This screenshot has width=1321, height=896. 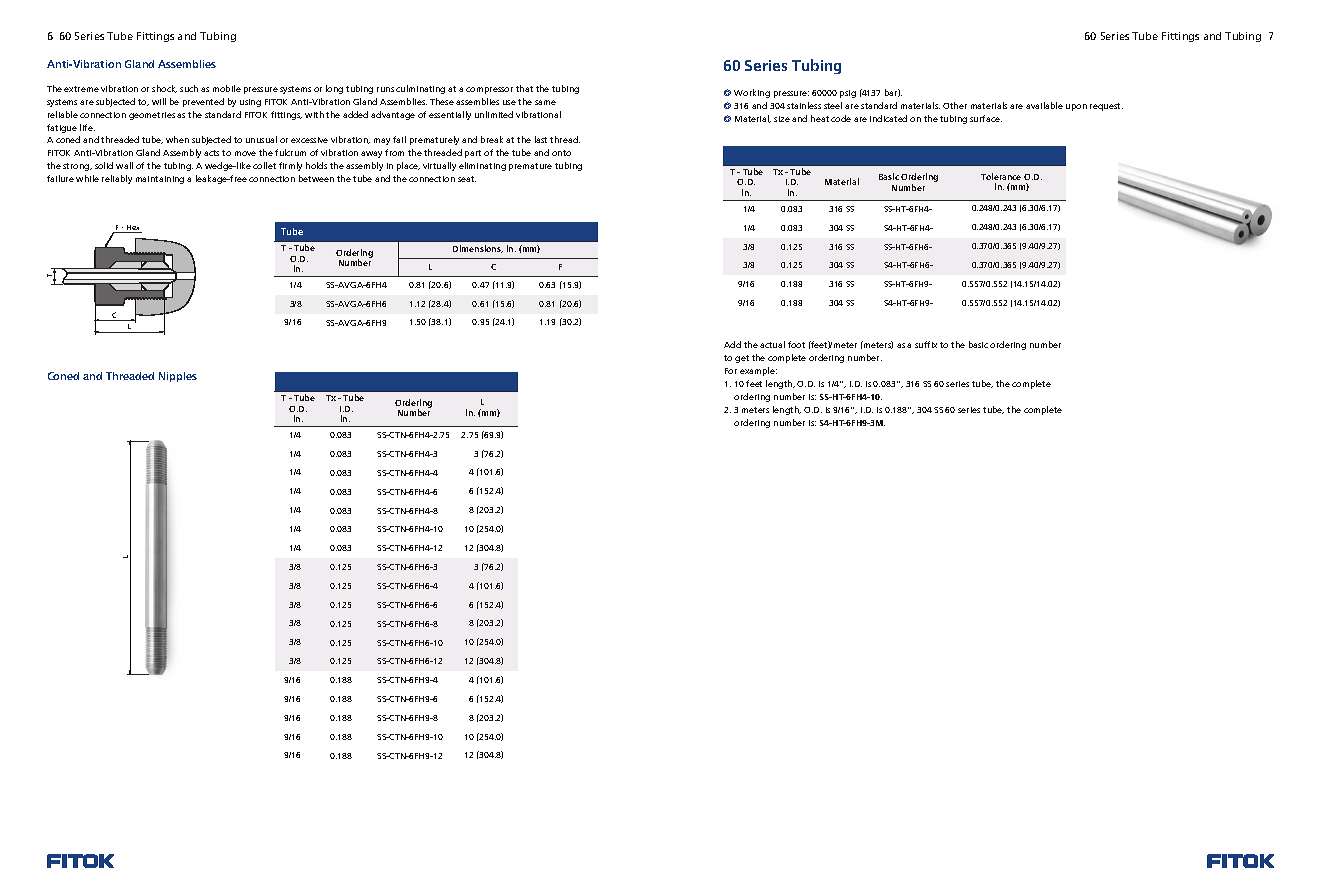 I want to click on suffix, so click(x=926, y=344).
